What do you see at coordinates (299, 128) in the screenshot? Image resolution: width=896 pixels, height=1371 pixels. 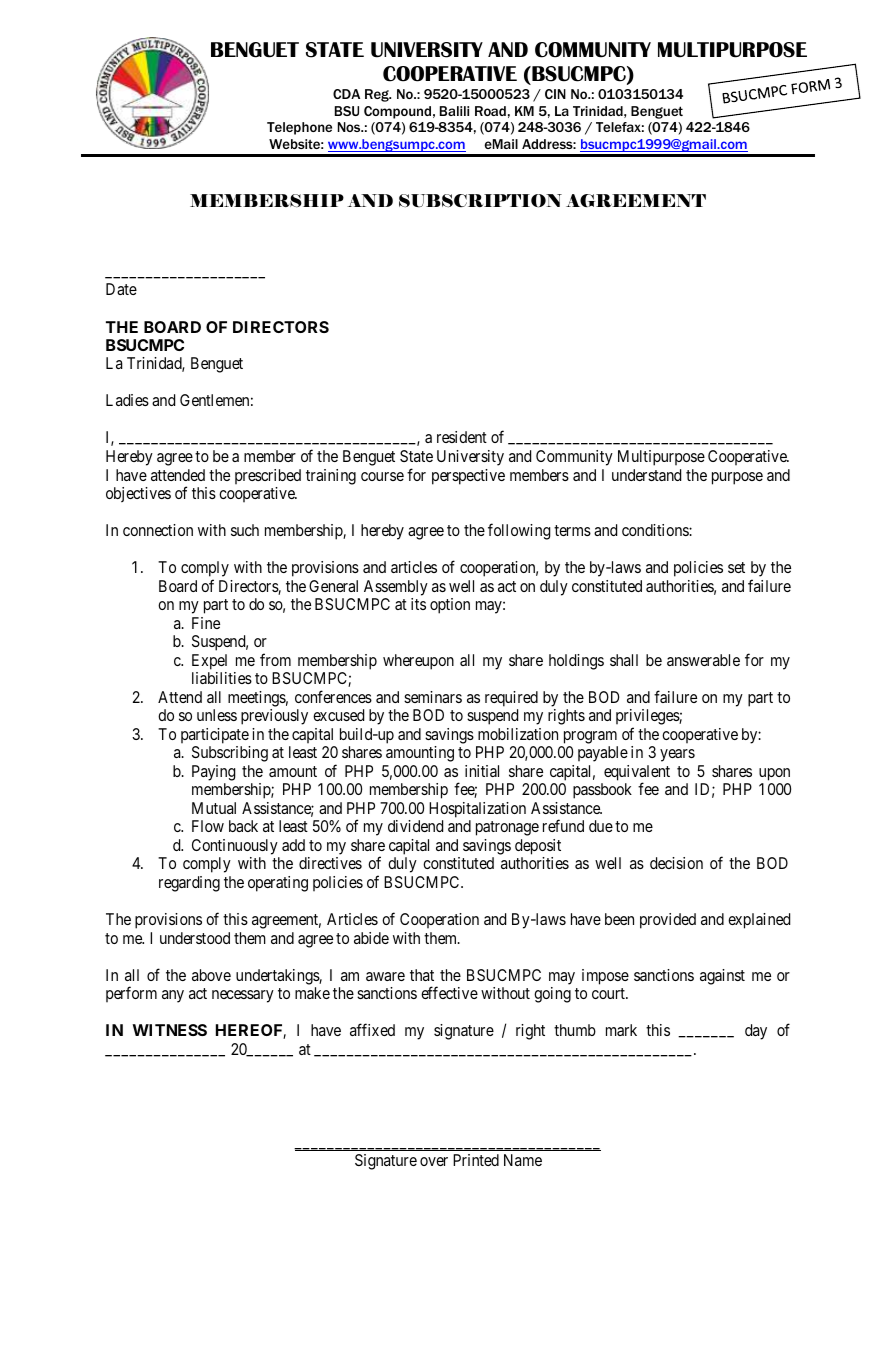 I see `Telephone` at bounding box center [299, 128].
